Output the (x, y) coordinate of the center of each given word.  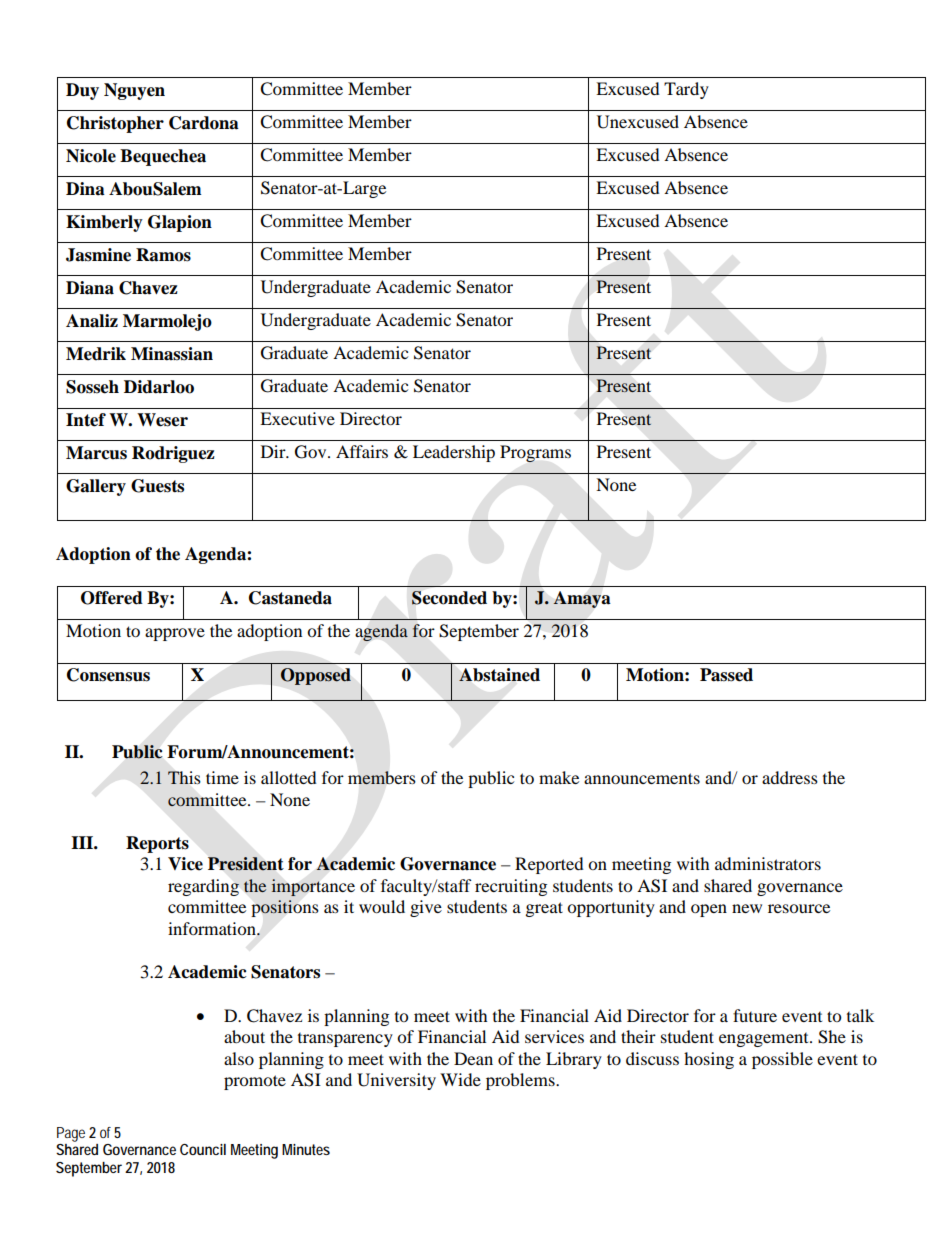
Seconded (449, 598)
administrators (768, 863)
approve (175, 634)
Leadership (454, 453)
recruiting (511, 887)
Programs (535, 453)
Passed (726, 675)
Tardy (686, 90)
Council (203, 1149)
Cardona (204, 123)
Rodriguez (173, 454)
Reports (157, 844)
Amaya (582, 599)
